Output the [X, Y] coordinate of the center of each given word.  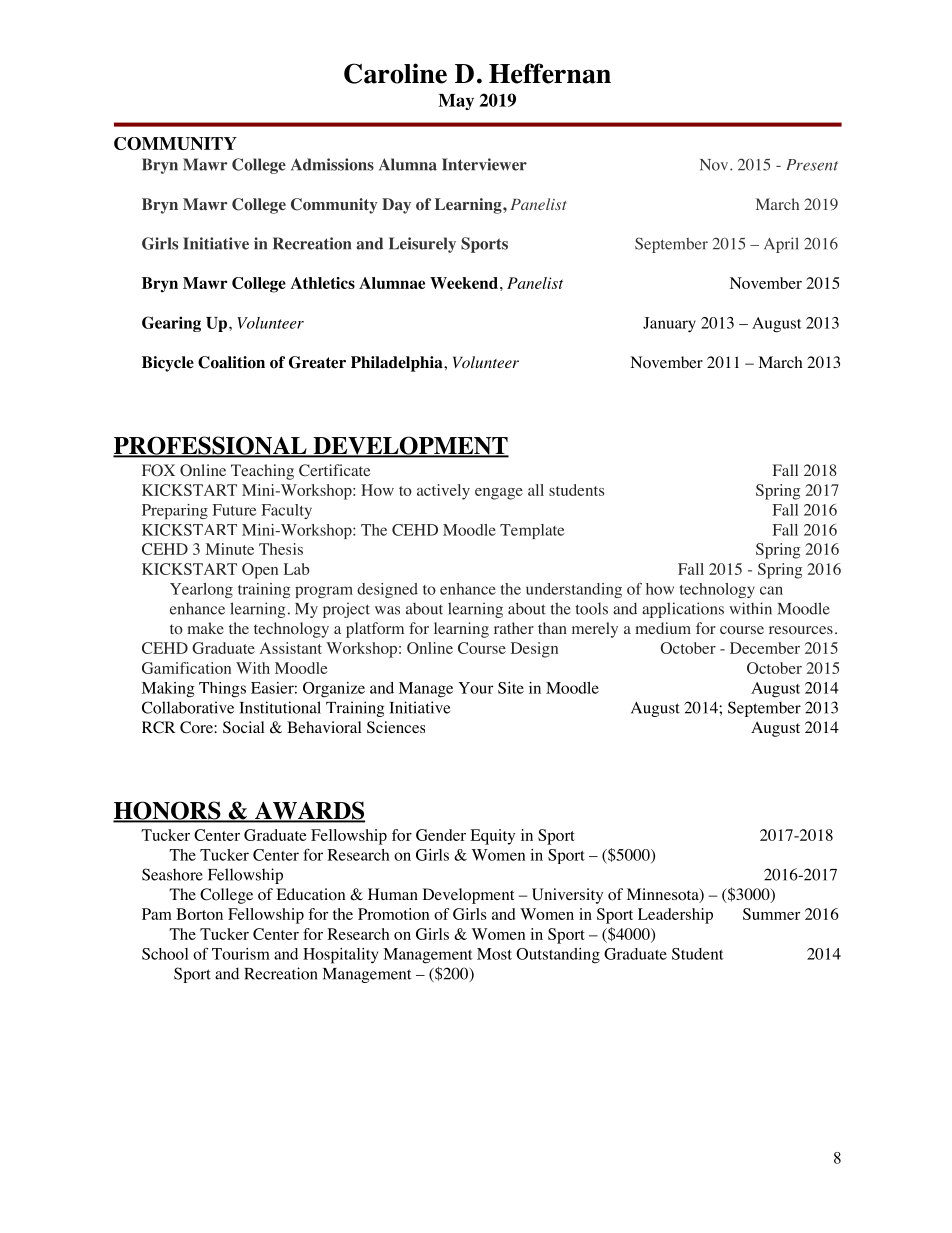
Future [234, 510]
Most [494, 954]
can [771, 590]
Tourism [241, 954]
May [456, 102]
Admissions [332, 164]
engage [499, 494]
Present [812, 165]
